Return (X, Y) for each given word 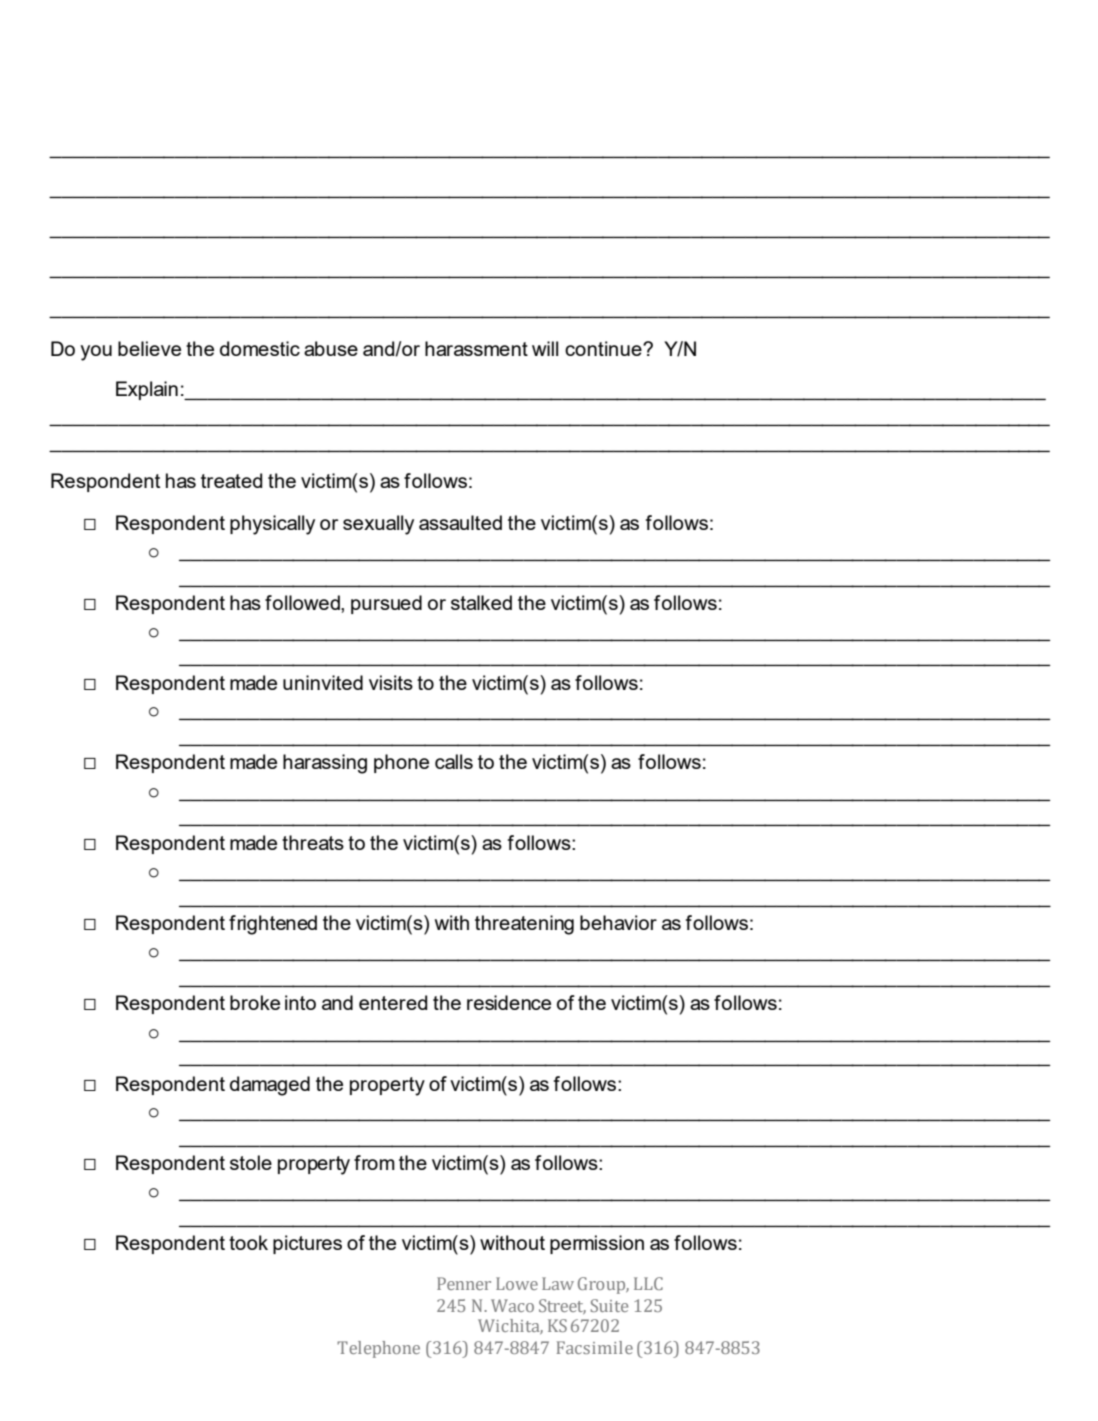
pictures (307, 1244)
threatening (524, 925)
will (545, 348)
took (248, 1242)
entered (393, 1002)
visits (391, 682)
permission (597, 1244)
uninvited (323, 682)
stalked (481, 602)
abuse (331, 348)
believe (149, 348)
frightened (273, 925)
